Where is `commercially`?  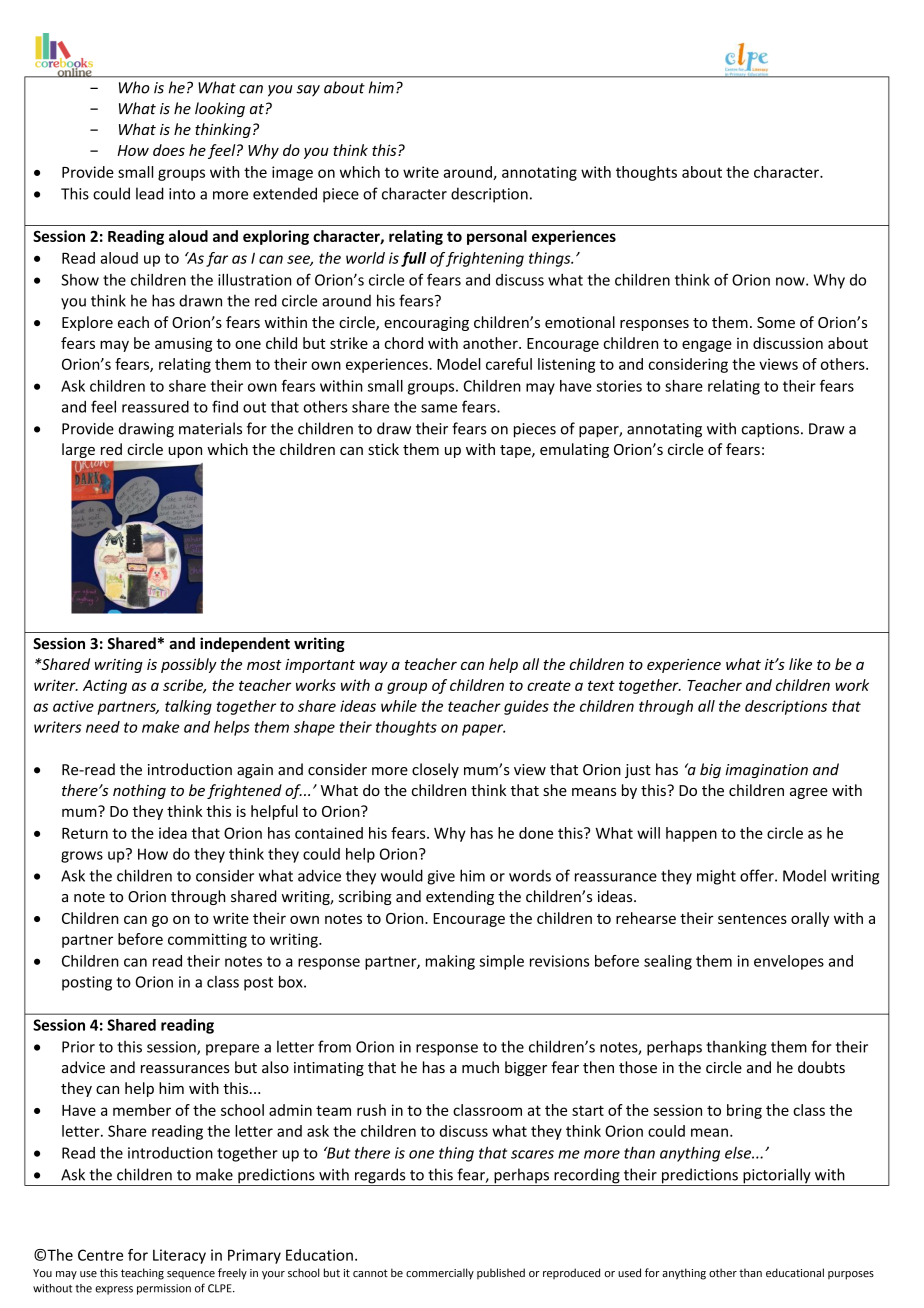 commercially is located at coordinates (440, 1274).
